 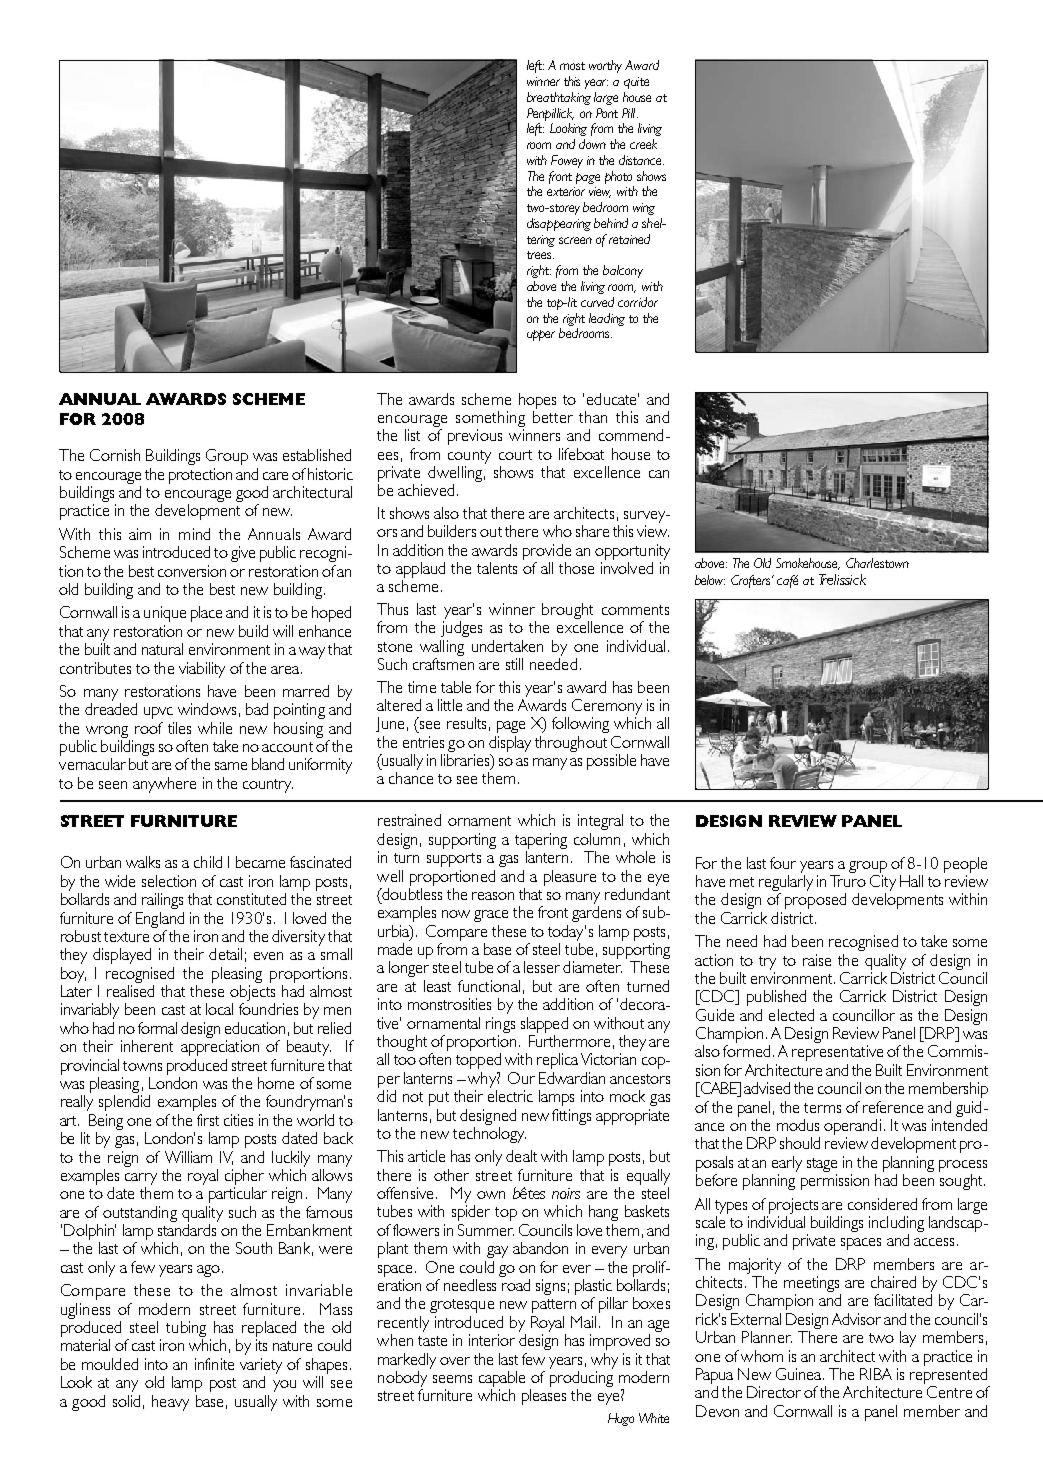 What do you see at coordinates (877, 563) in the document?
I see `Charlestown` at bounding box center [877, 563].
